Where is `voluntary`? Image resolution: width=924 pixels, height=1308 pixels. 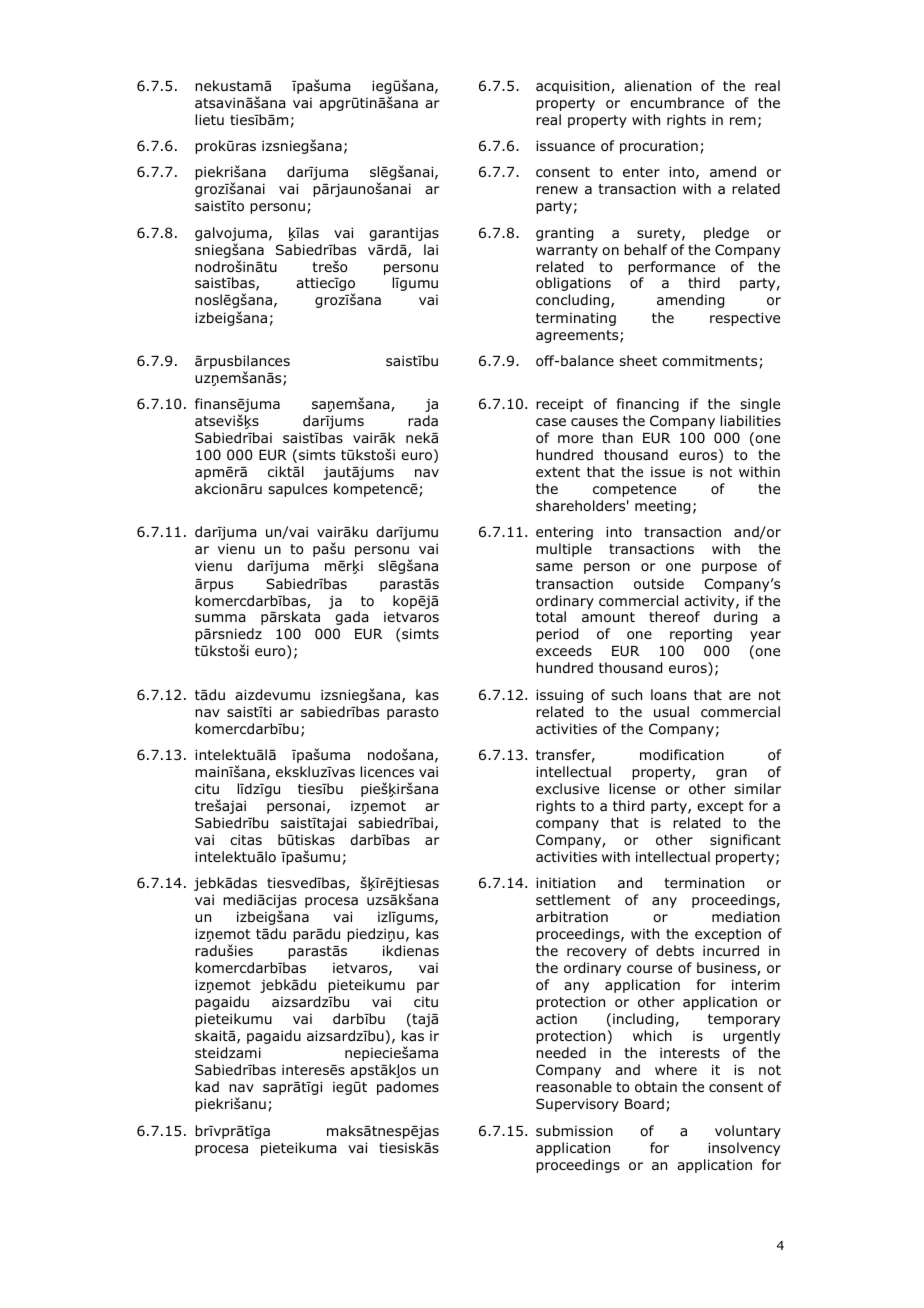 voluntary is located at coordinates (748, 1132).
